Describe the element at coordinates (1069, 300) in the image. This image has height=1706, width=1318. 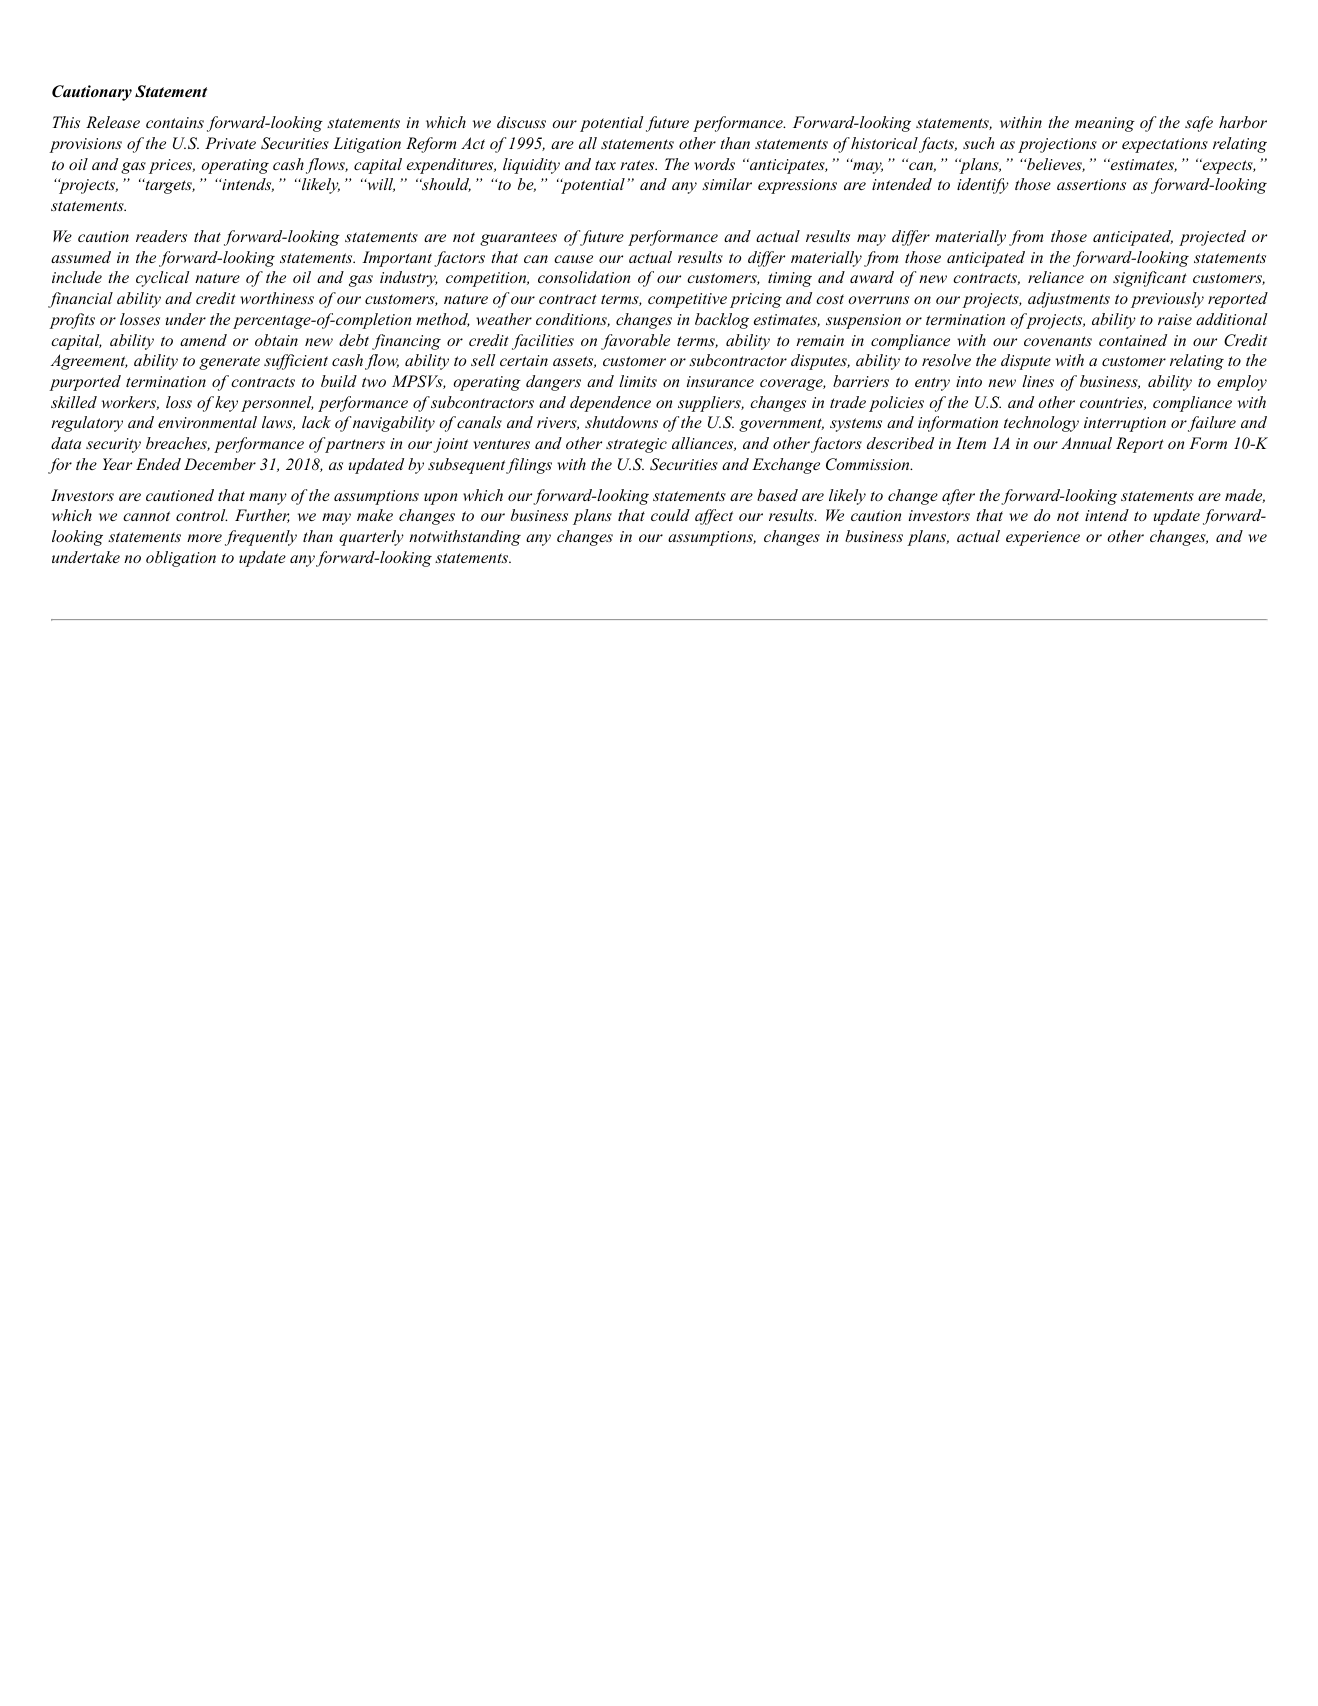
I see `adjustments` at that location.
